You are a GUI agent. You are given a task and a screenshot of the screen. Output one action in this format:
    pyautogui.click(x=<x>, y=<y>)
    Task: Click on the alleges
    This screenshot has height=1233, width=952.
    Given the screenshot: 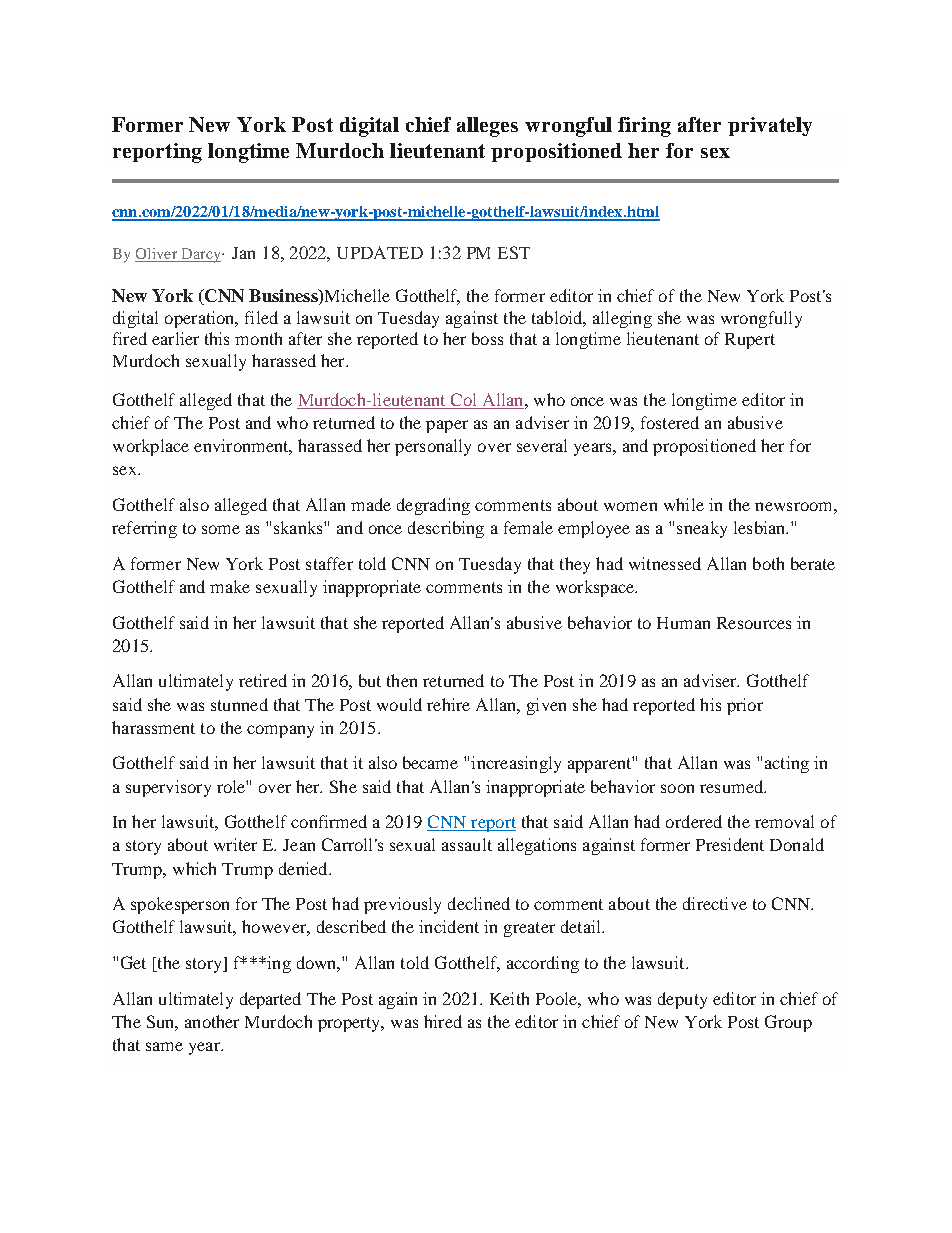 What is the action you would take?
    pyautogui.click(x=487, y=127)
